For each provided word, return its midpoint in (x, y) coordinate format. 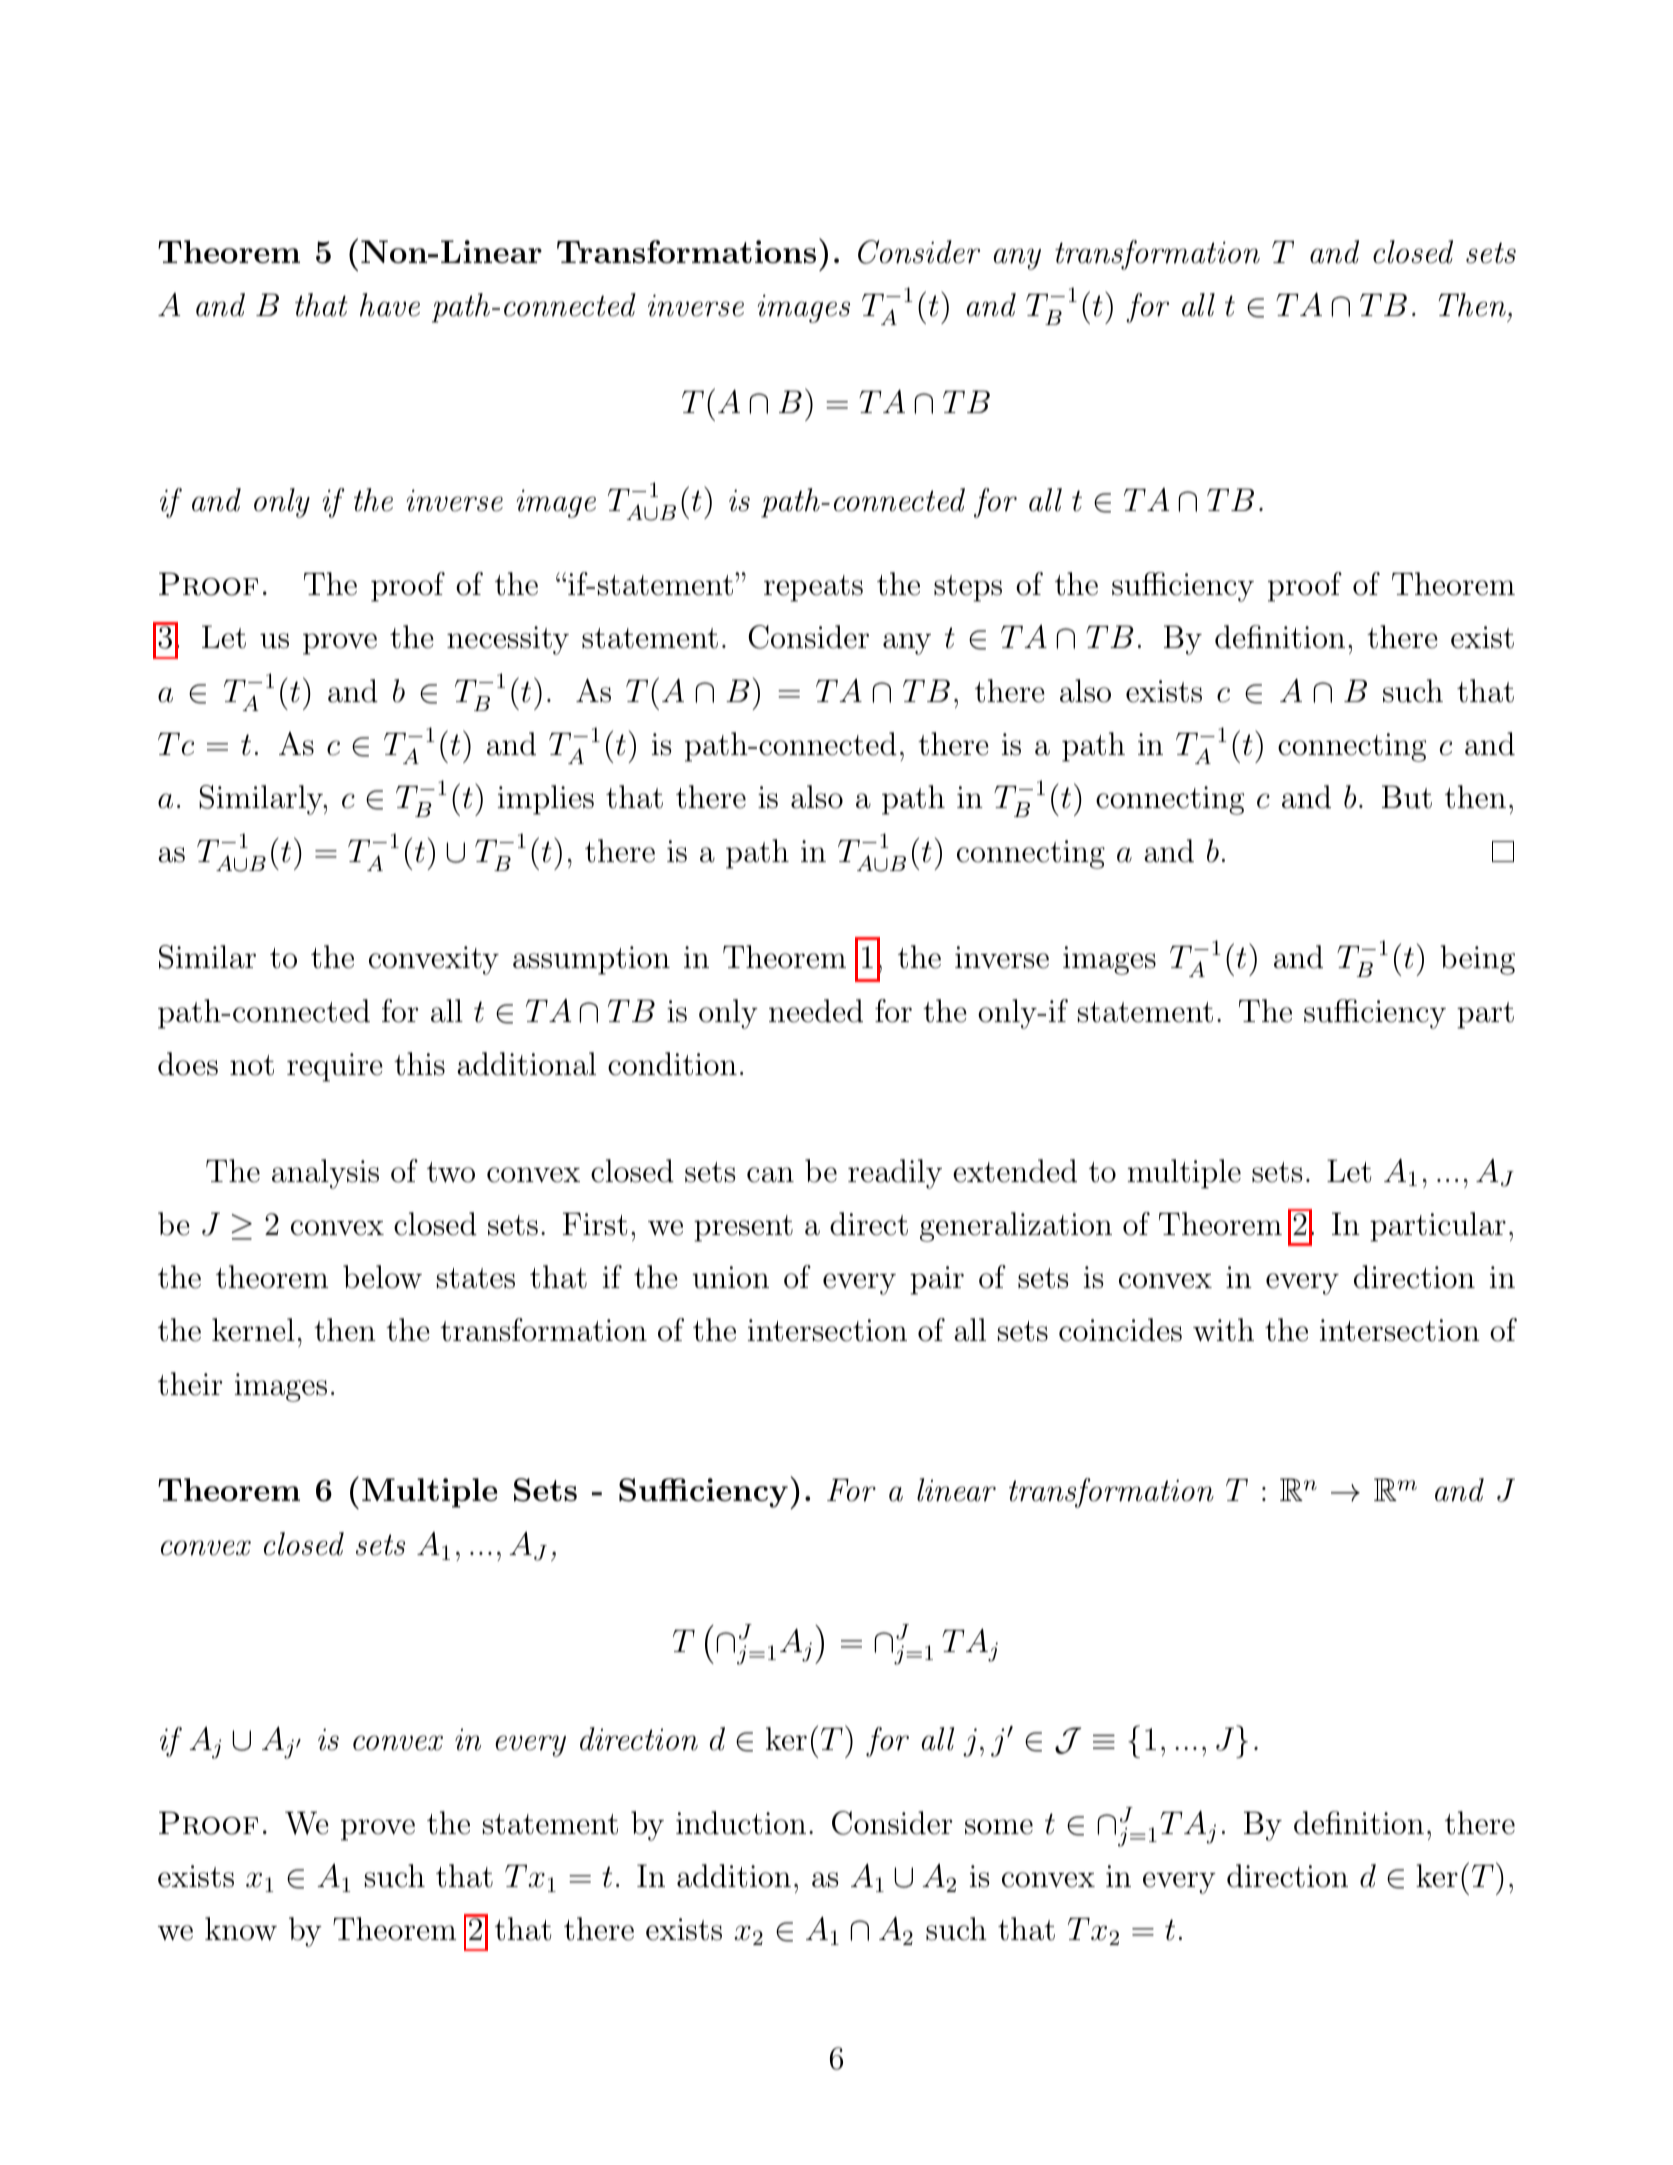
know (241, 1929)
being (1477, 960)
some (999, 1827)
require (335, 1067)
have (390, 305)
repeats (813, 588)
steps (968, 588)
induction (741, 1823)
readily (895, 1174)
